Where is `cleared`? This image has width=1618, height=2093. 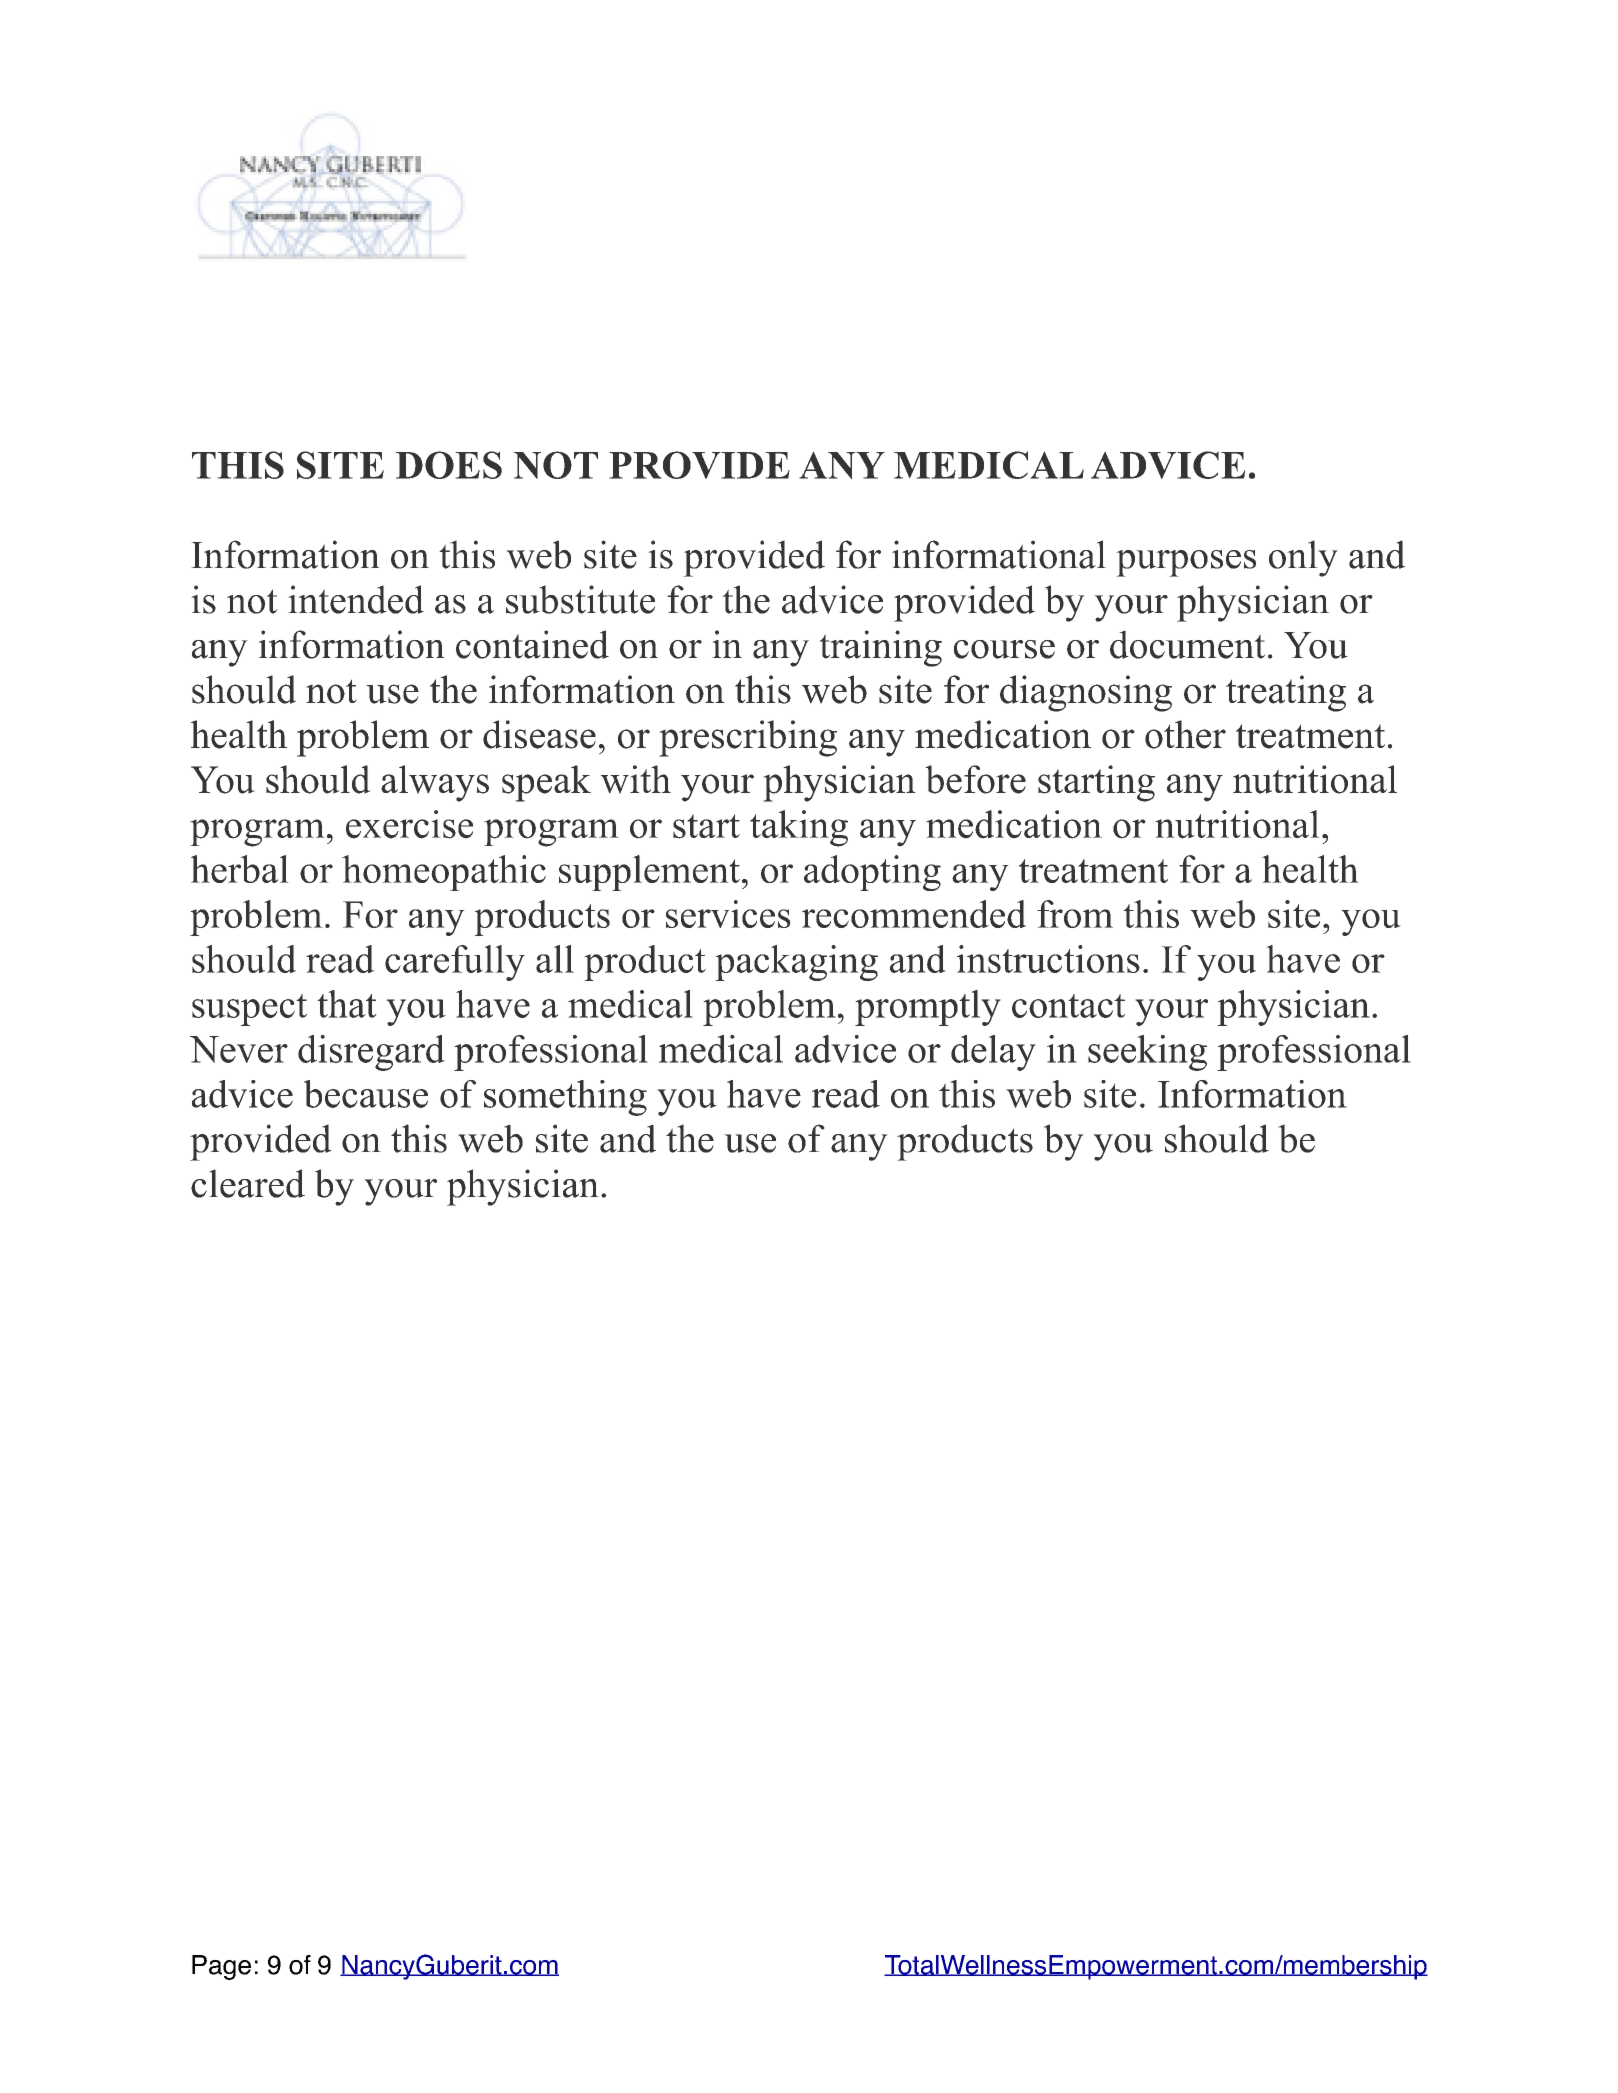 cleared is located at coordinates (248, 1183).
